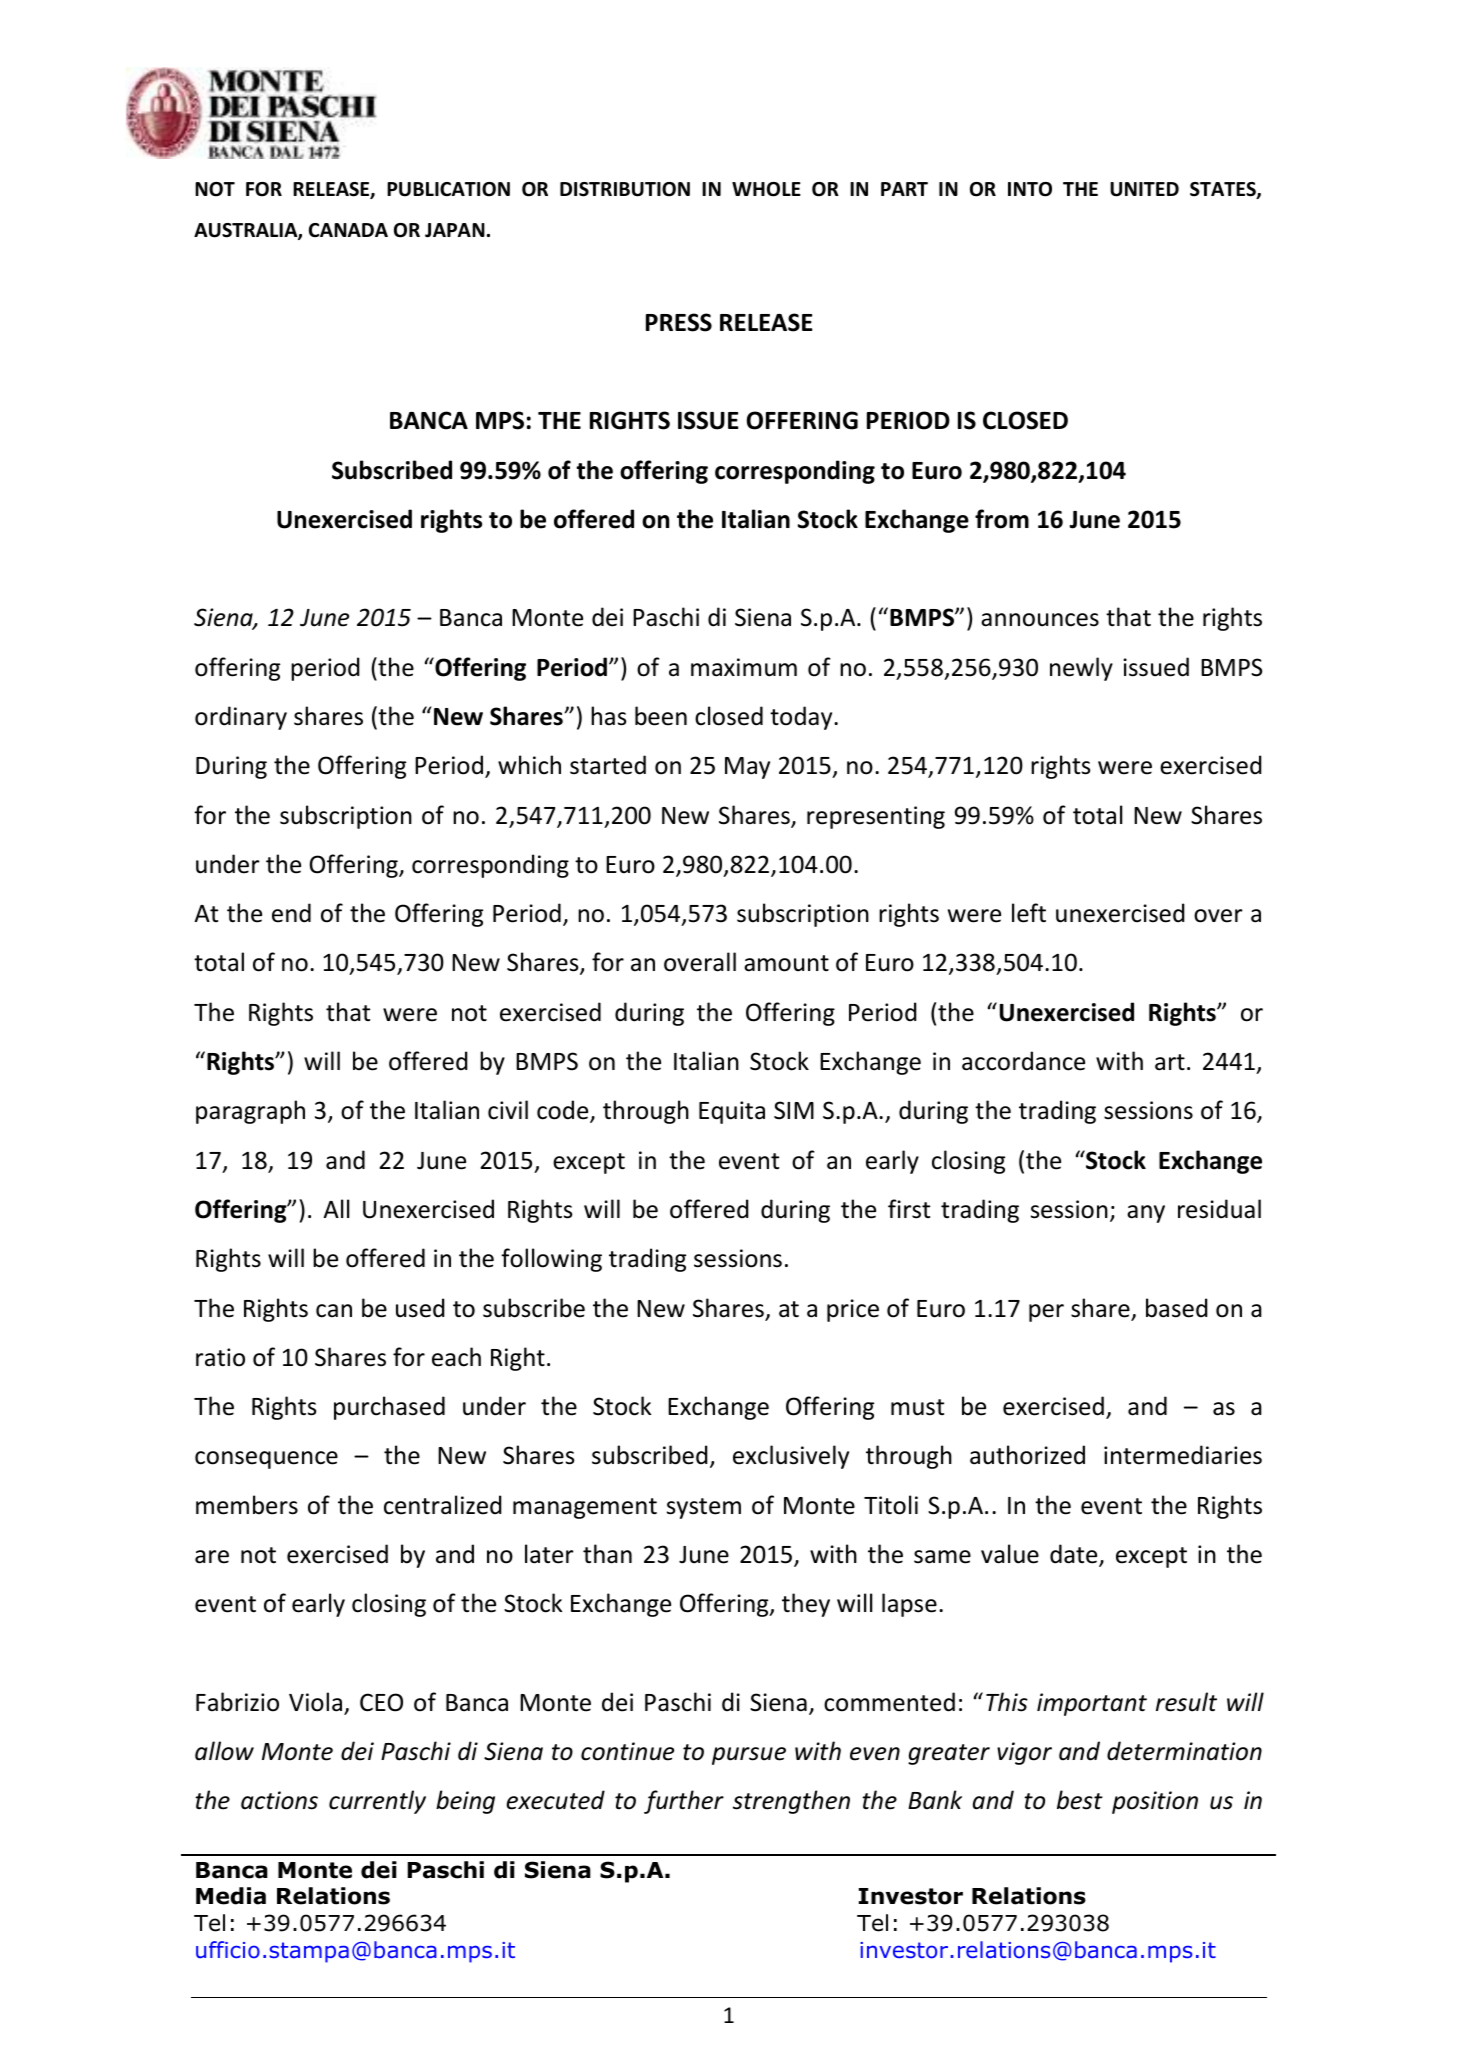 Image resolution: width=1457 pixels, height=2060 pixels. I want to click on Viola, so click(315, 1702).
